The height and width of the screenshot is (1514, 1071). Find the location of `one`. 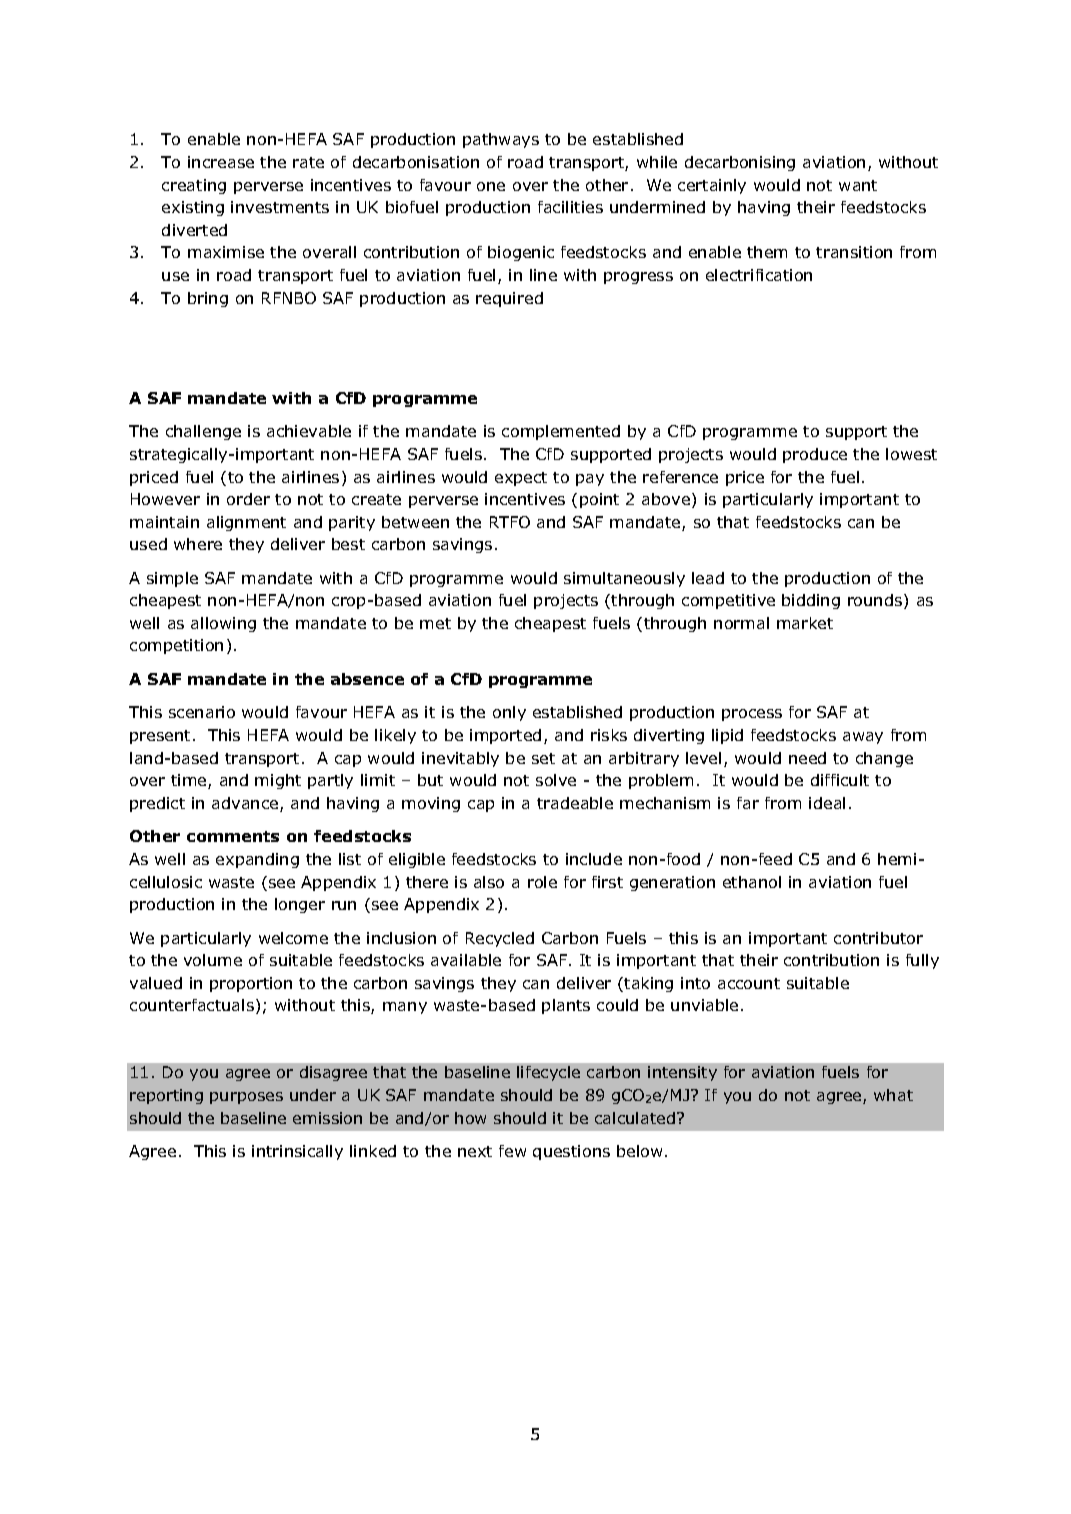

one is located at coordinates (491, 186).
